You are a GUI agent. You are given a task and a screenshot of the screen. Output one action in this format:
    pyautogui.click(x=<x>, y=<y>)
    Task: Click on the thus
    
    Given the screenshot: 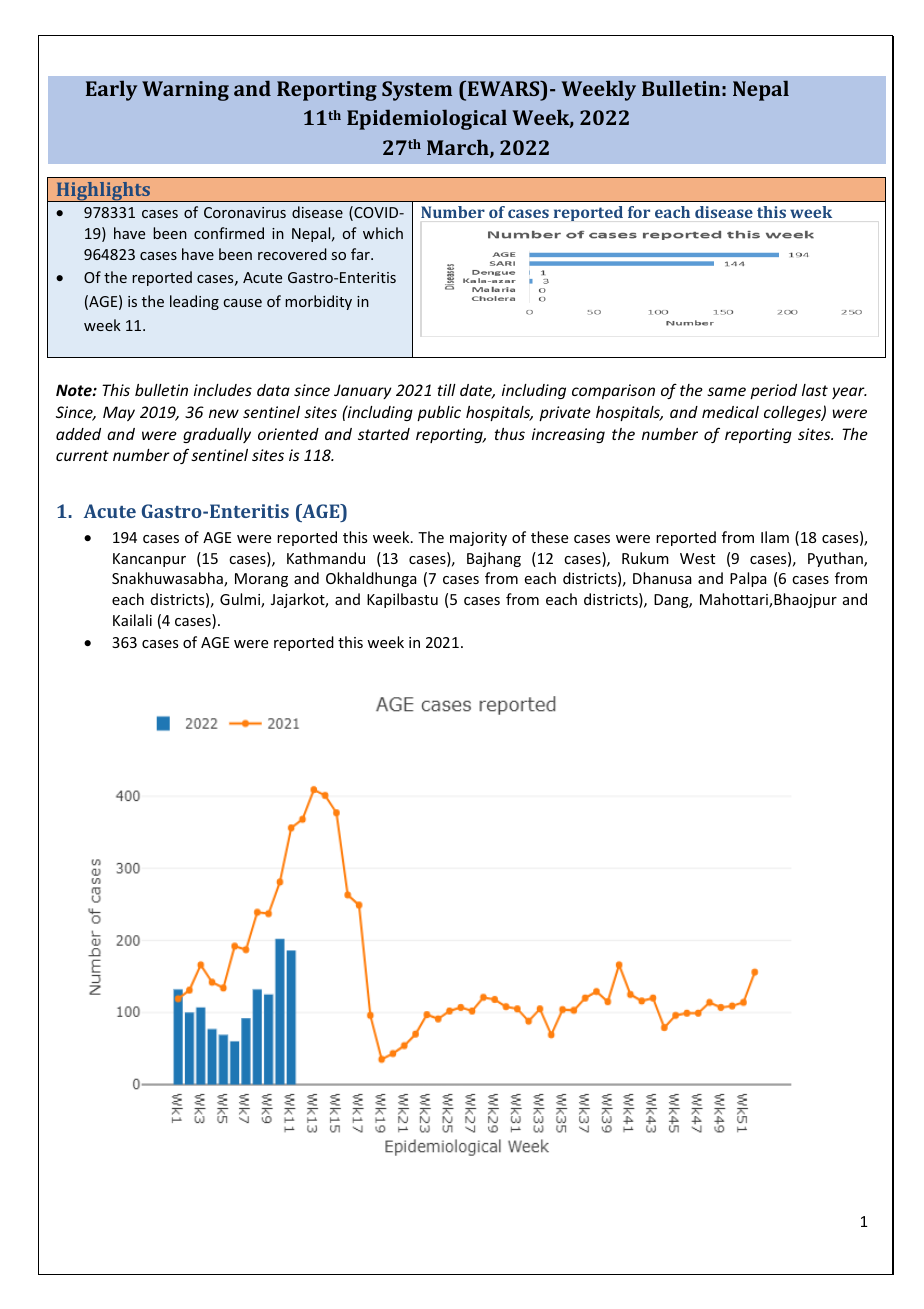 What is the action you would take?
    pyautogui.click(x=510, y=434)
